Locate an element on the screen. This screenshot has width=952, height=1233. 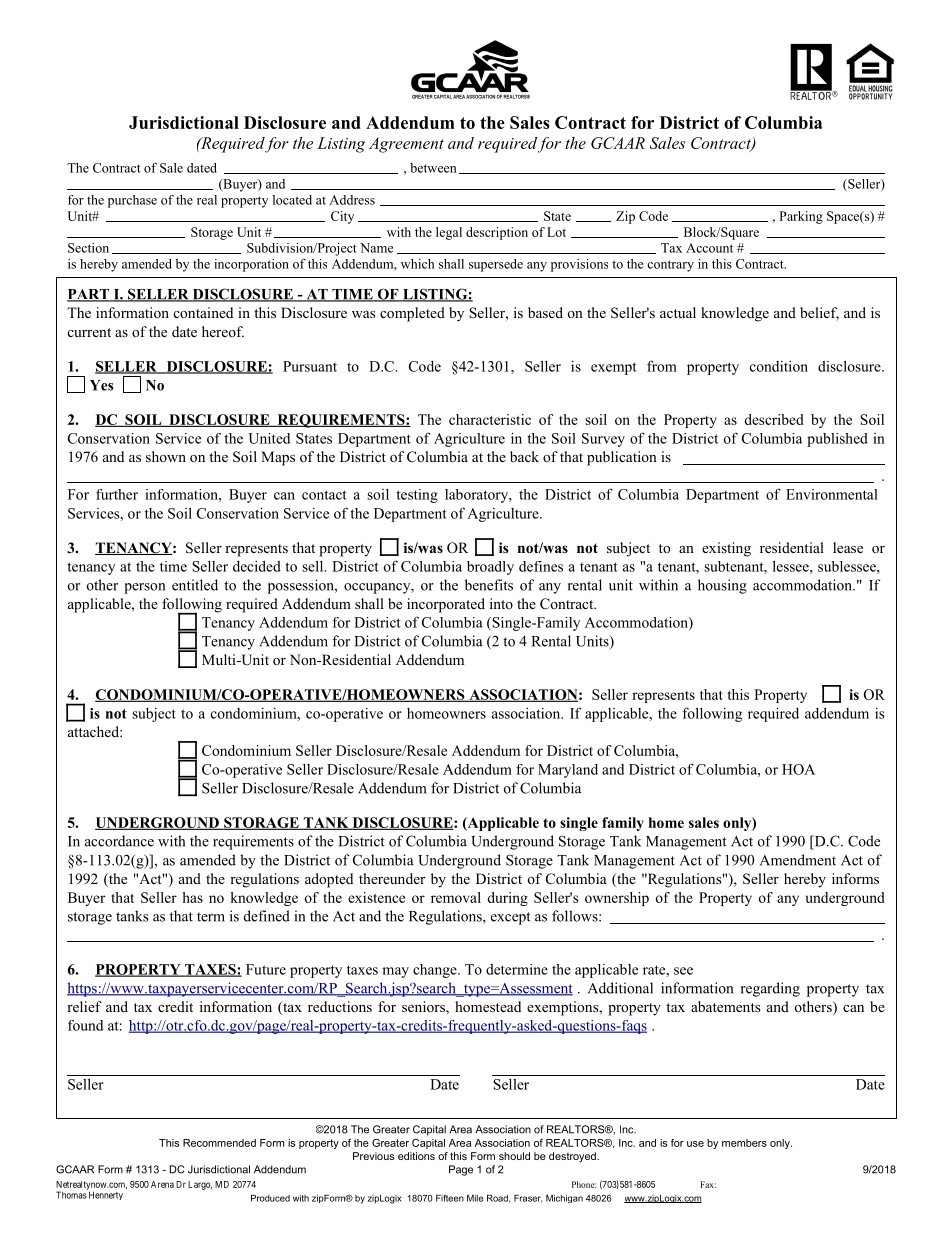
between is located at coordinates (433, 168).
